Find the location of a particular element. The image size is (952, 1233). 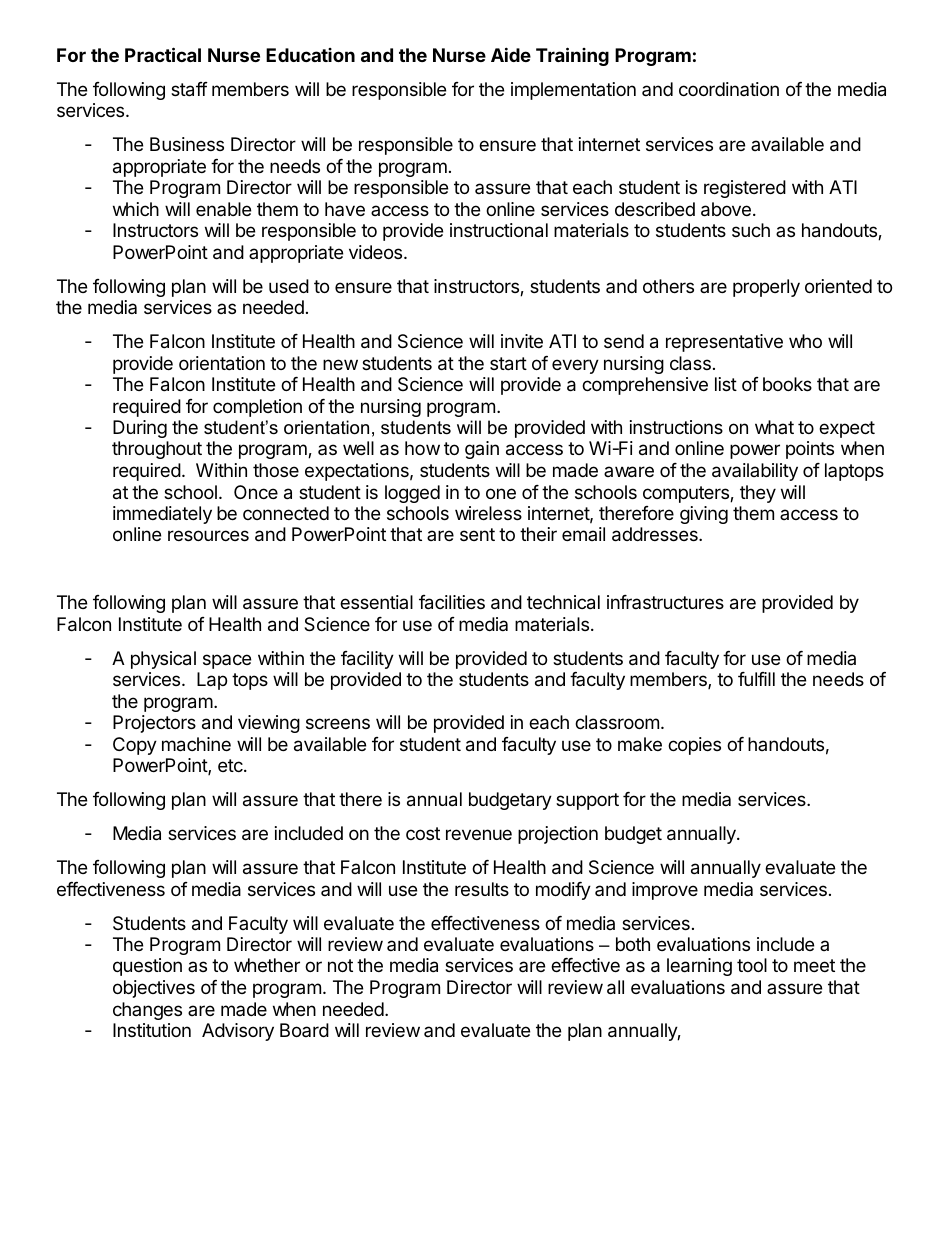

Advisory is located at coordinates (238, 1032).
